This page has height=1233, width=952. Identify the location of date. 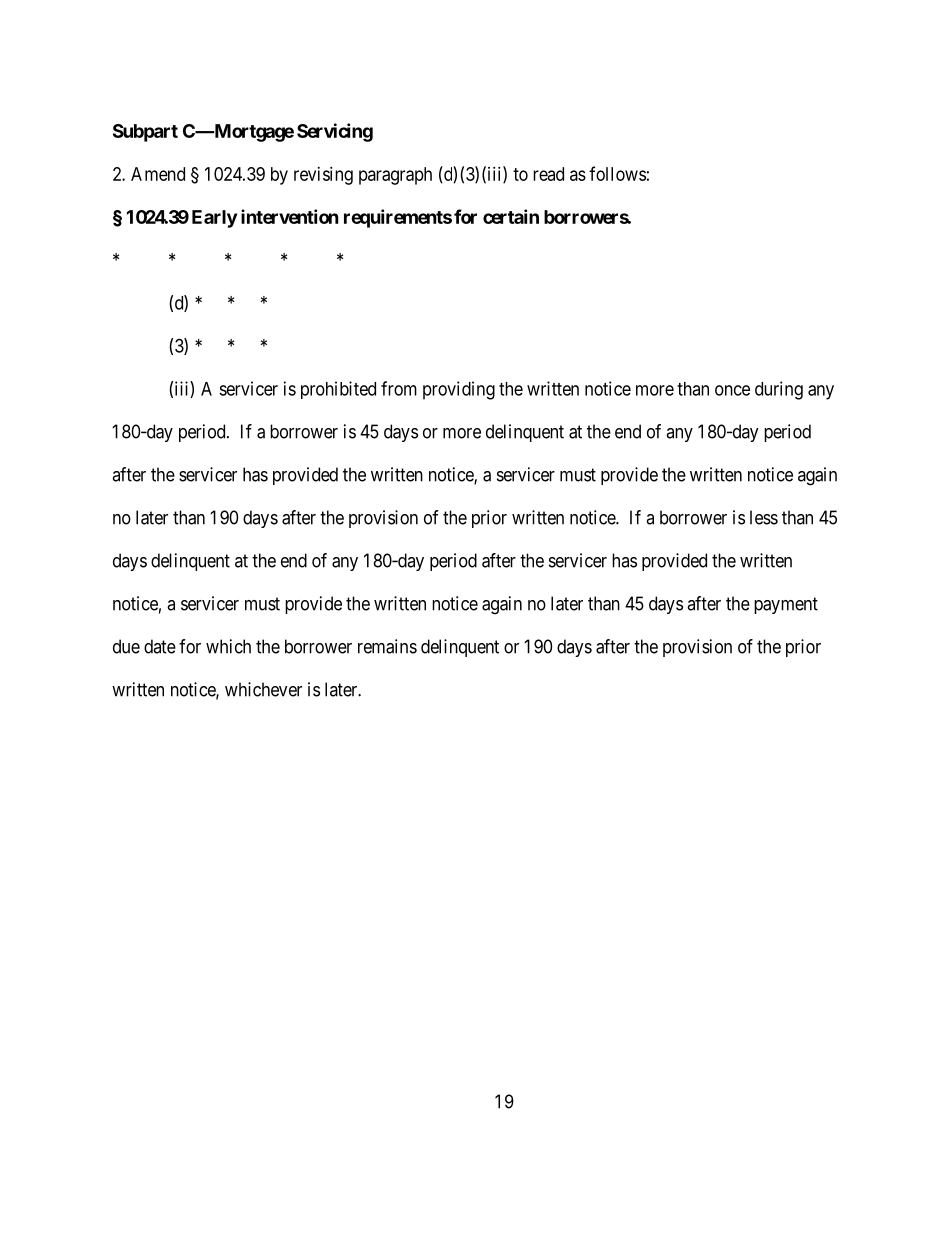
(160, 646).
